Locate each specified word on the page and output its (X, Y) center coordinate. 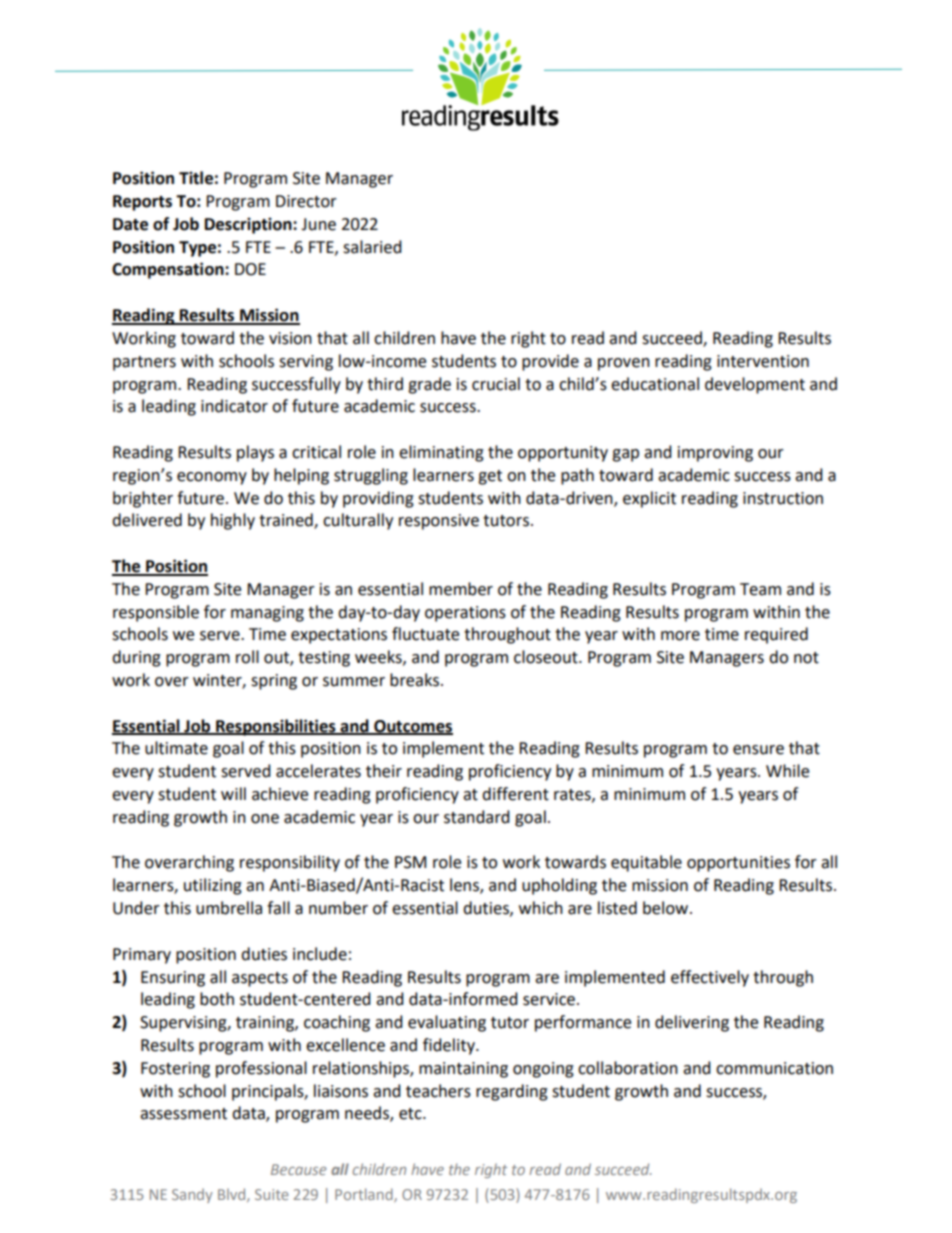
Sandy (192, 1195)
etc (411, 1114)
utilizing (213, 886)
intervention (763, 361)
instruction (783, 498)
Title (196, 178)
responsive (439, 522)
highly (233, 521)
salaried (372, 247)
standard (477, 817)
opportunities (738, 864)
